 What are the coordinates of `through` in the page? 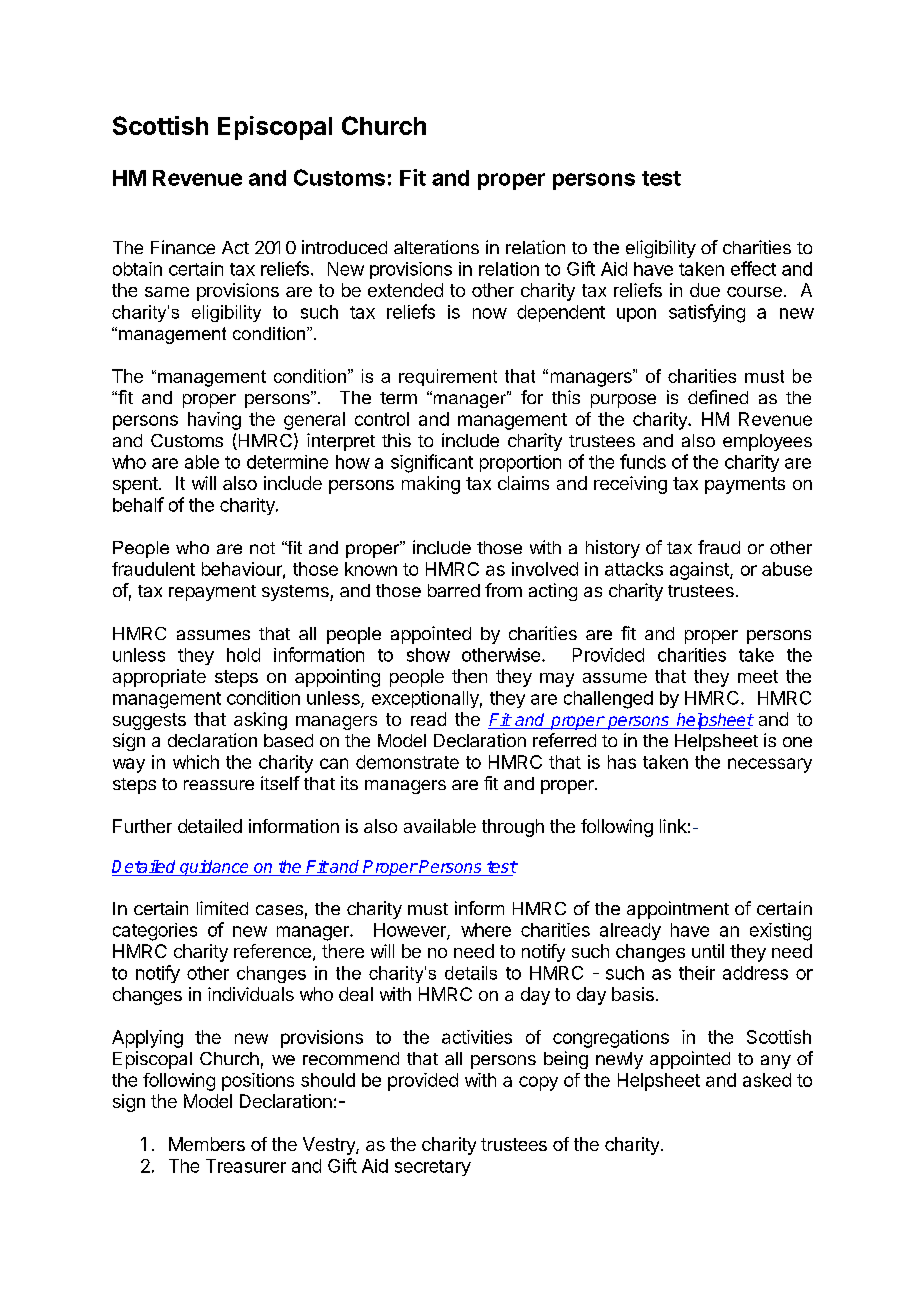 It's located at (513, 828).
